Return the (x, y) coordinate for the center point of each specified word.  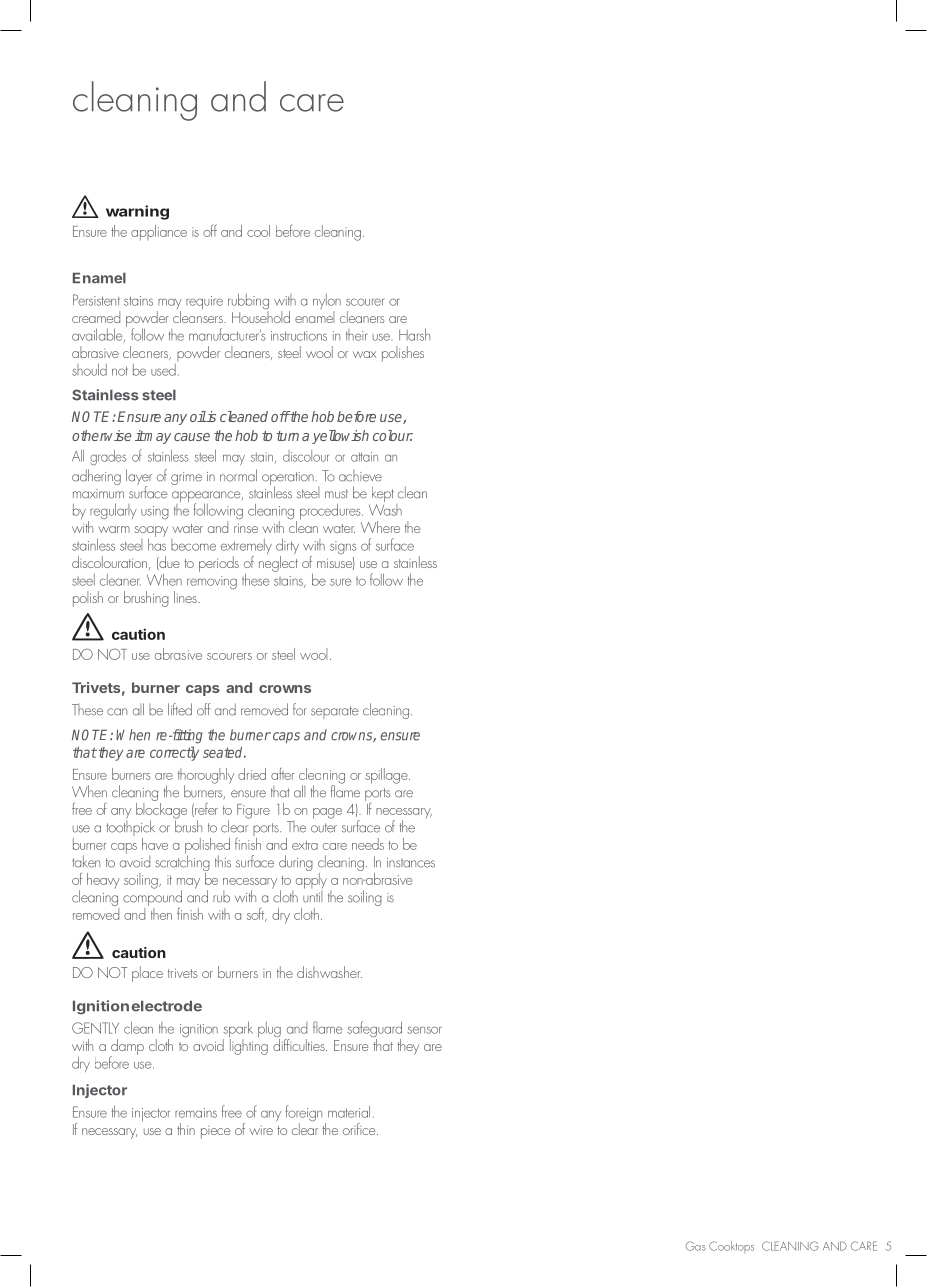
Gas (695, 1246)
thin (186, 1129)
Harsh (414, 334)
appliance (159, 233)
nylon (327, 303)
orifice (360, 1129)
